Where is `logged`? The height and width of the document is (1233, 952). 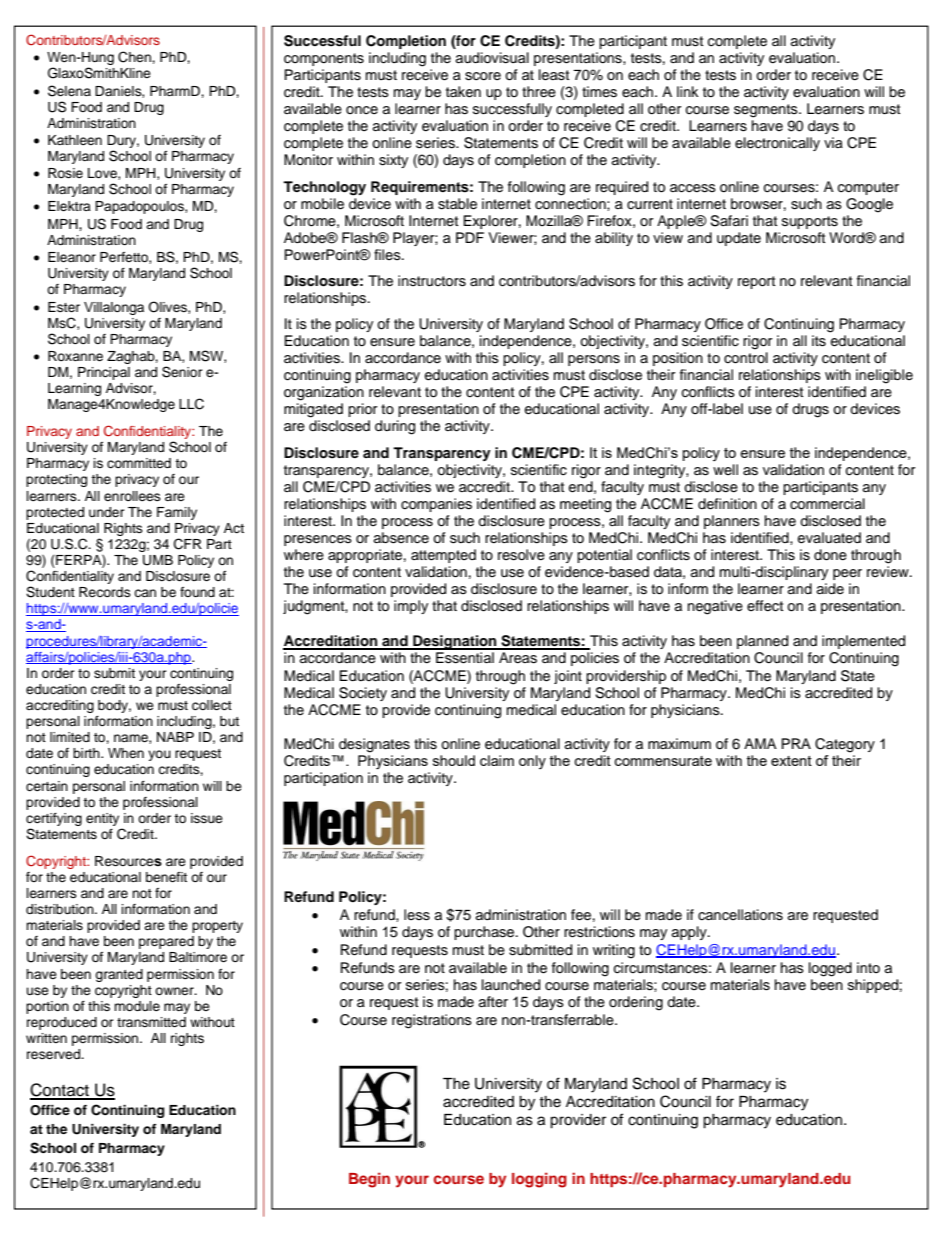 logged is located at coordinates (830, 969).
